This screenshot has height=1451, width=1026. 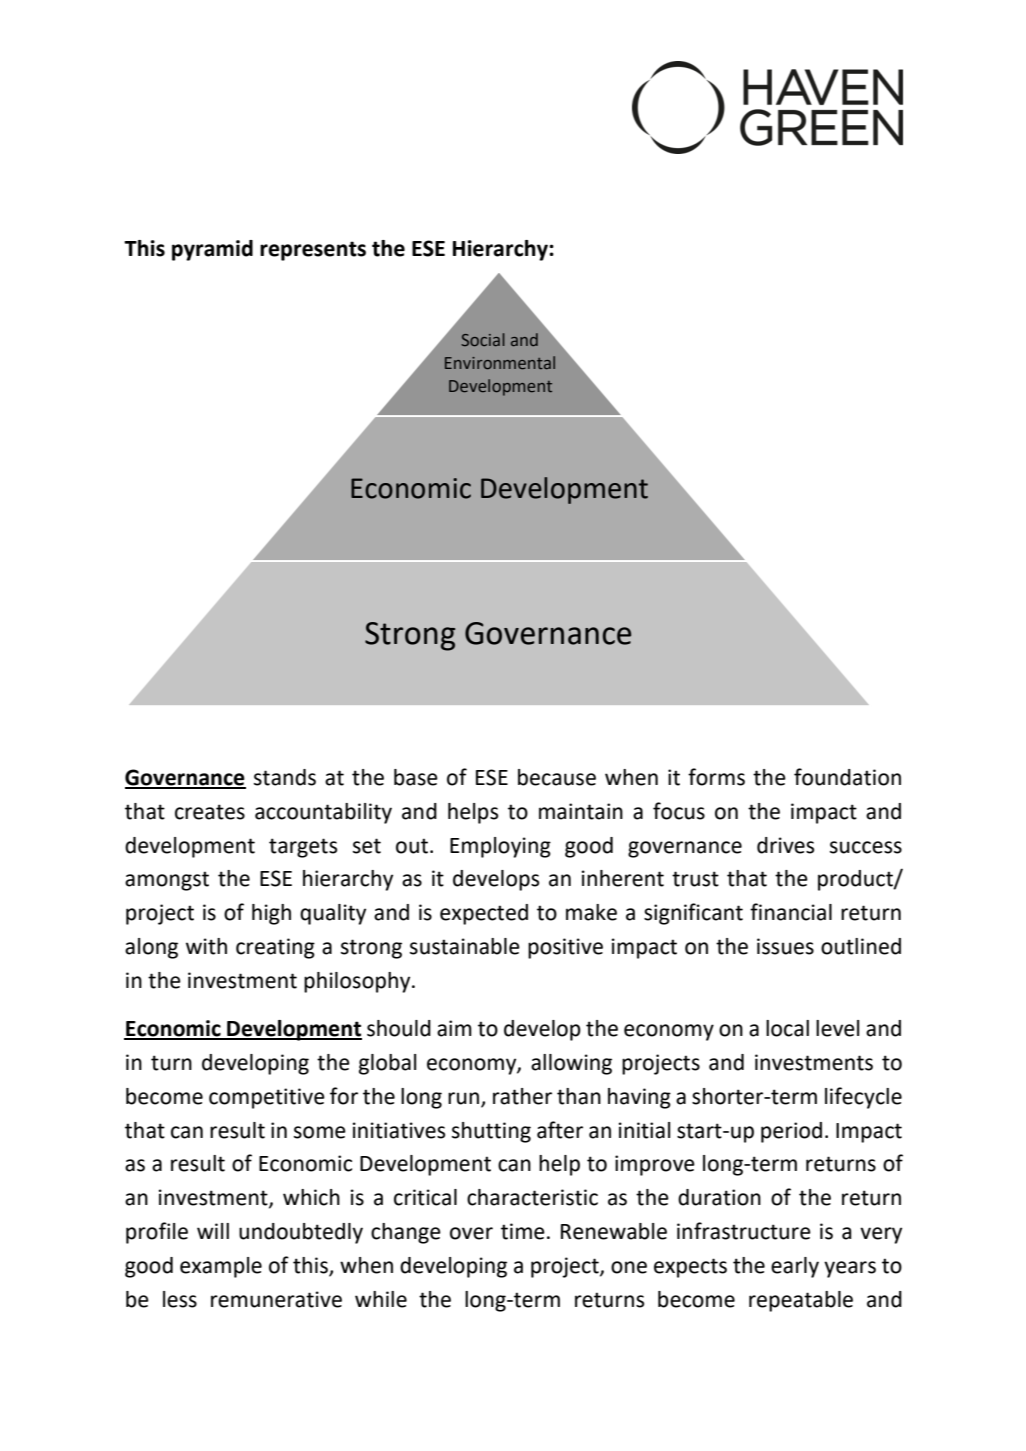 What do you see at coordinates (221, 1267) in the screenshot?
I see `example` at bounding box center [221, 1267].
